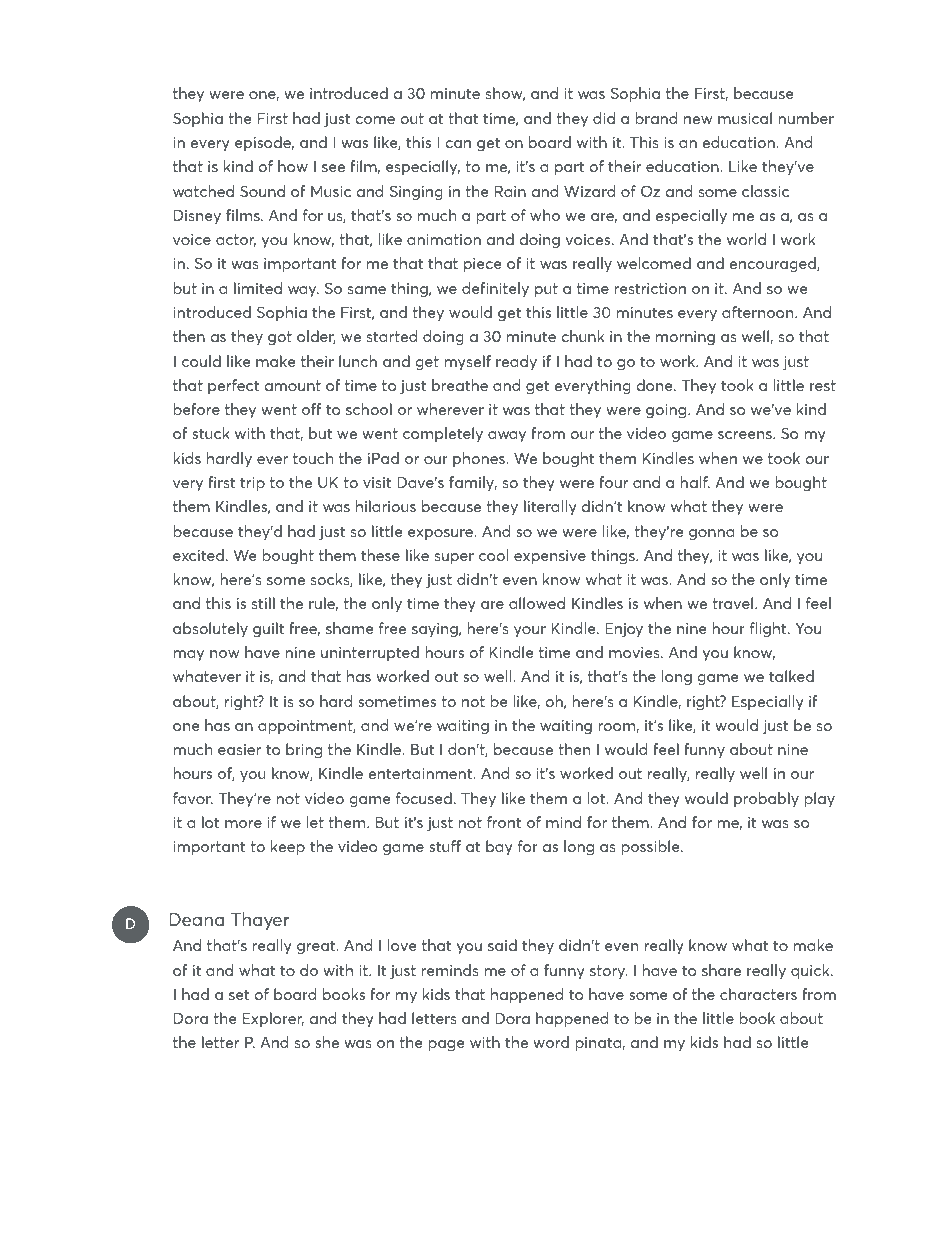 The height and width of the screenshot is (1233, 952). What do you see at coordinates (458, 144) in the screenshot?
I see `can` at bounding box center [458, 144].
